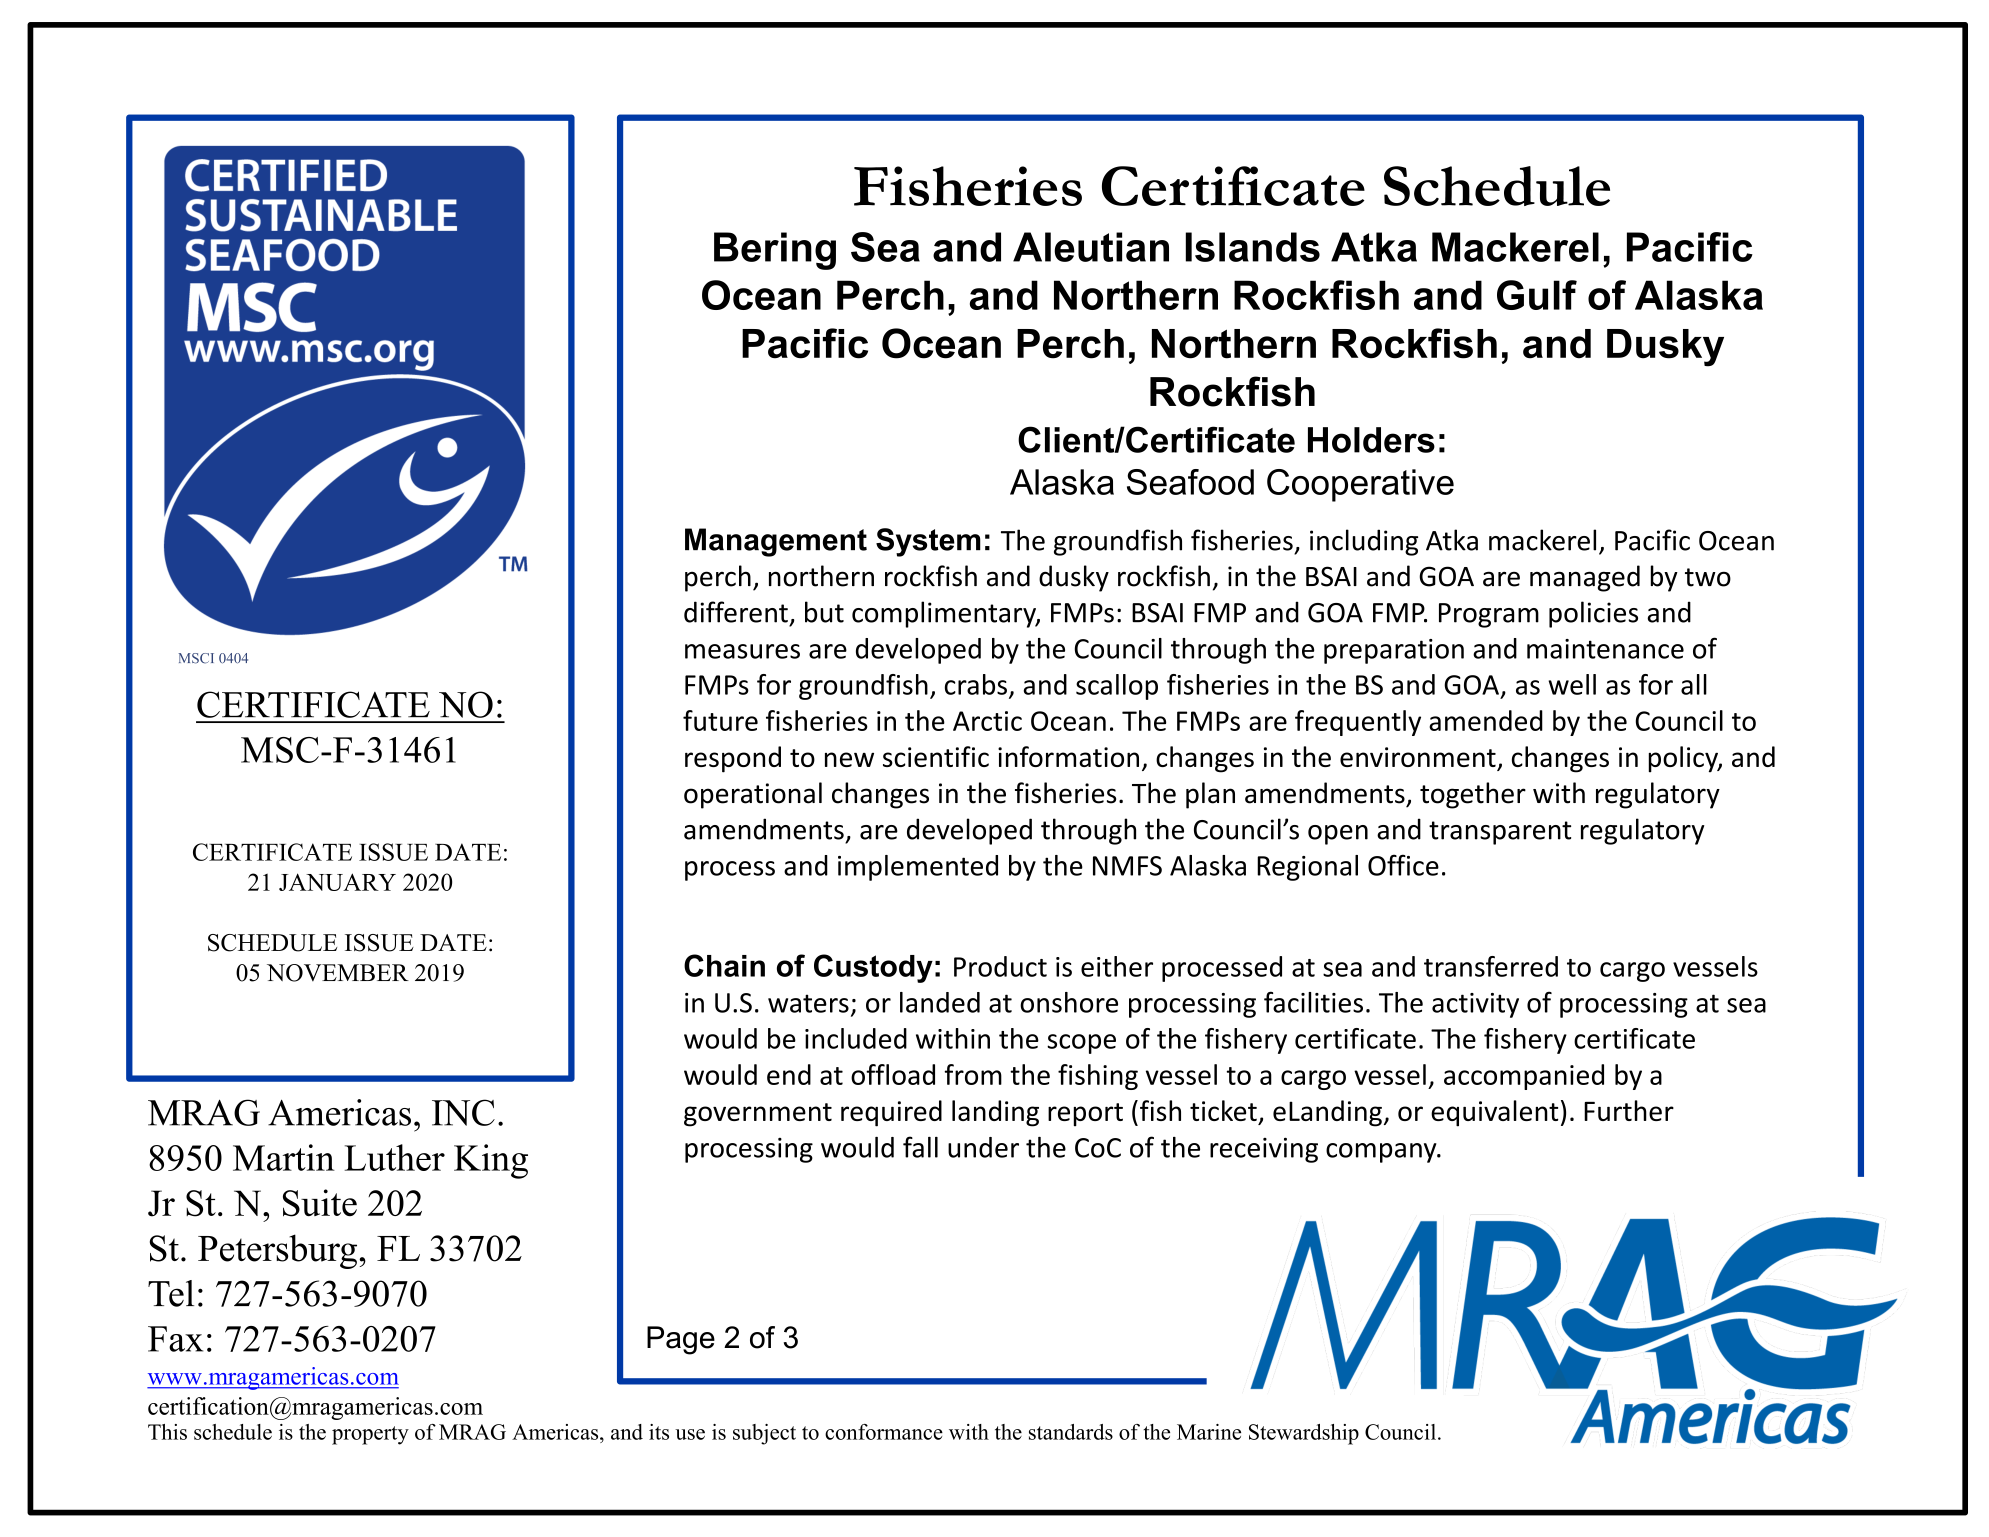  What do you see at coordinates (918, 868) in the screenshot?
I see `implemented` at bounding box center [918, 868].
